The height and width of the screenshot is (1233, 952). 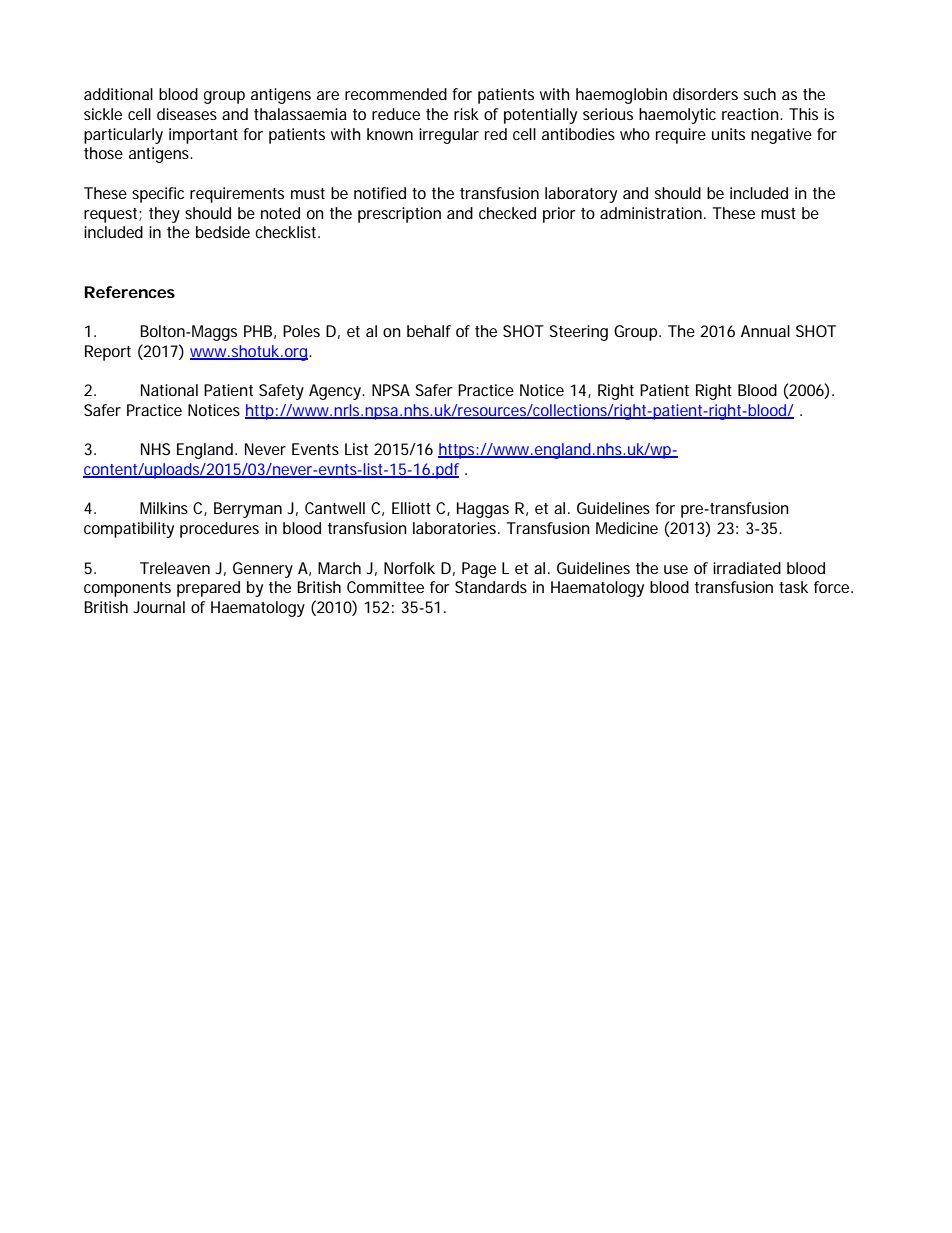 I want to click on prepared, so click(x=208, y=589).
